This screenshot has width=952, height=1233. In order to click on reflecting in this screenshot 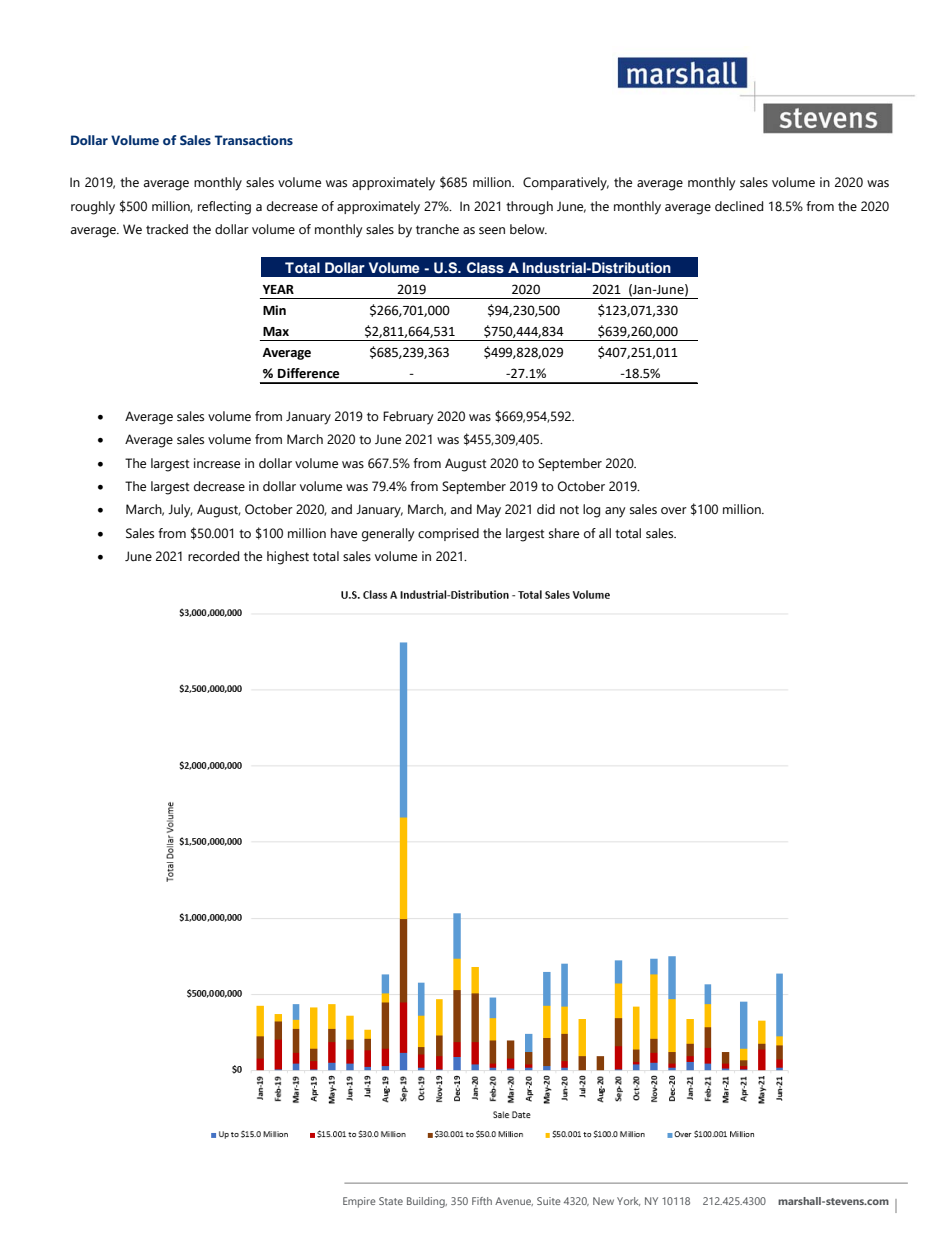, I will do `click(224, 208)`.
